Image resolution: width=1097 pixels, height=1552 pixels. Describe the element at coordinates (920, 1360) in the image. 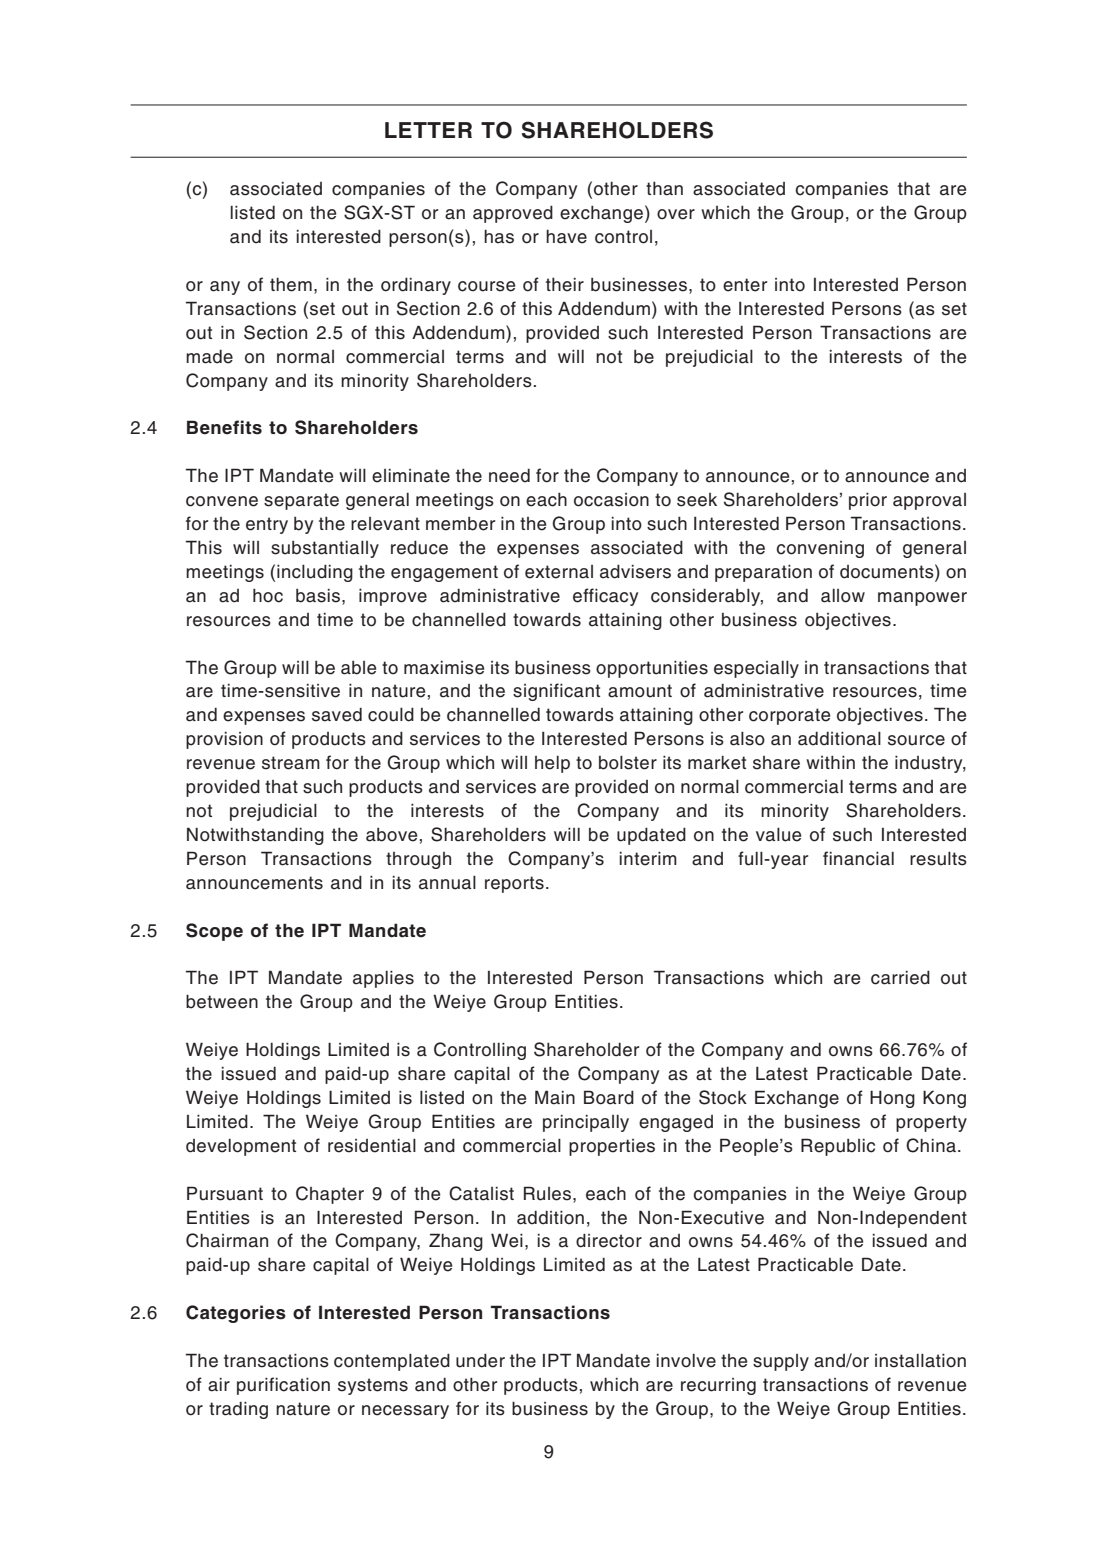

I see `installation` at that location.
